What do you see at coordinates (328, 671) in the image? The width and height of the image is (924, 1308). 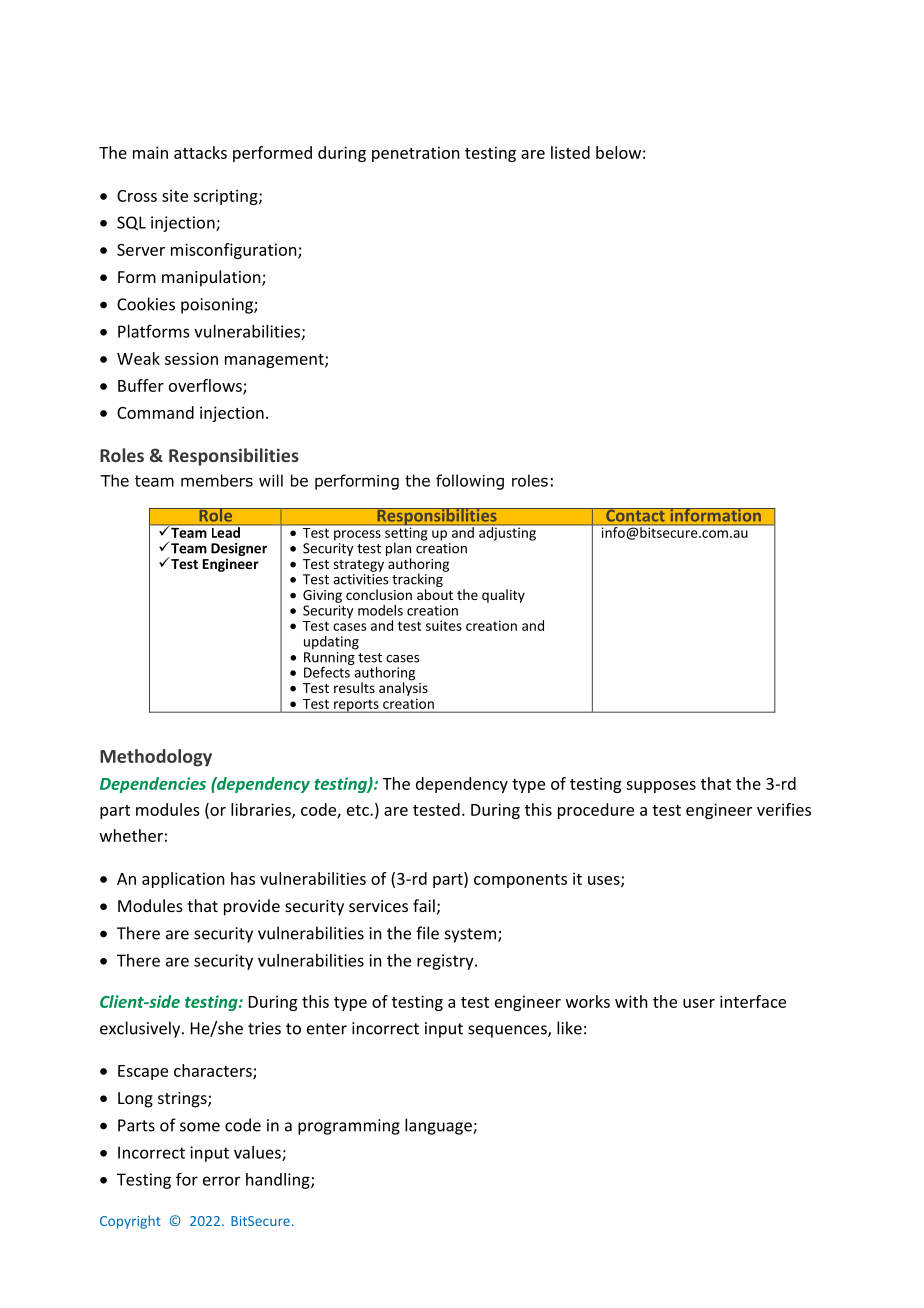 I see `Defects` at bounding box center [328, 671].
